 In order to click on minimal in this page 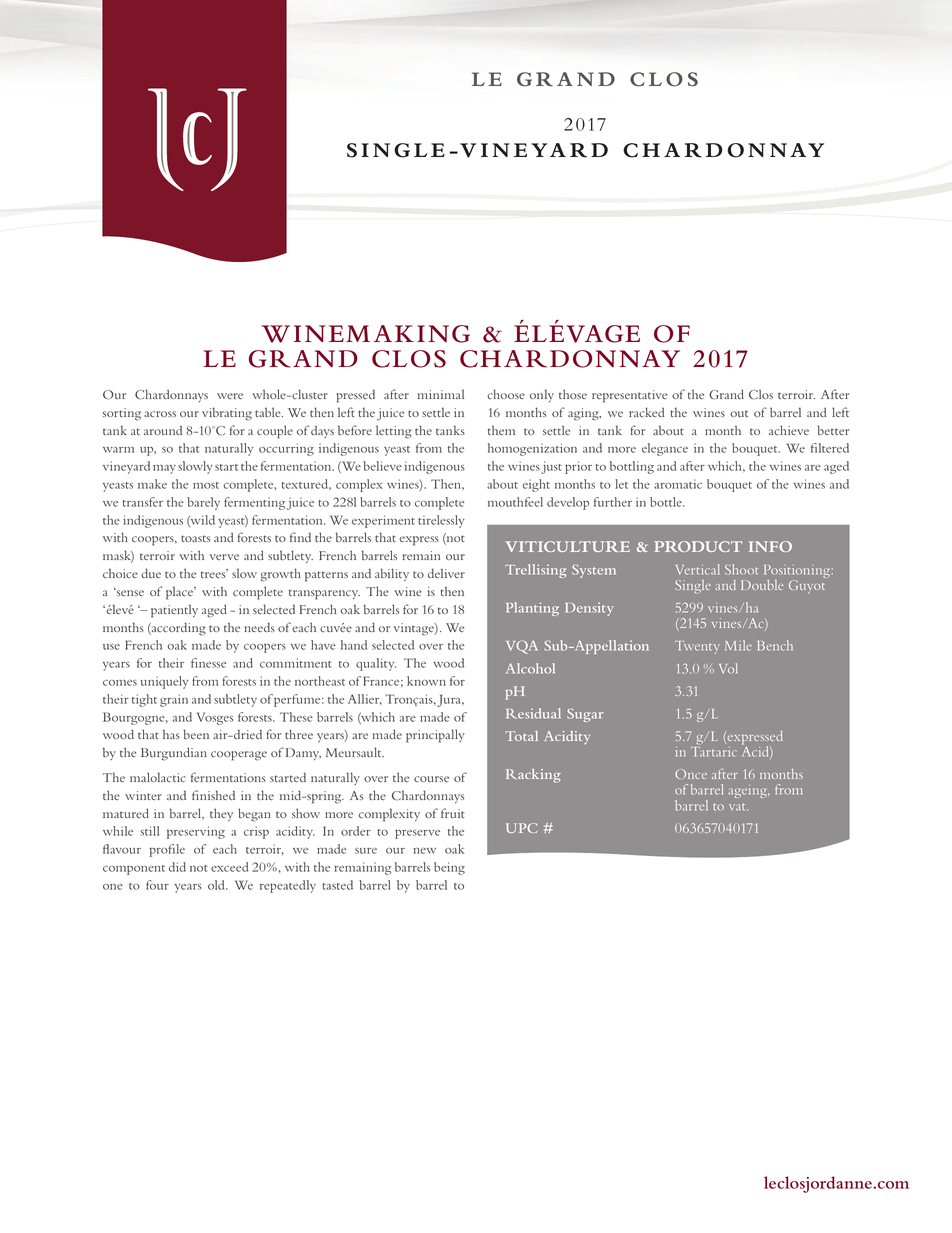, I will do `click(441, 394)`.
